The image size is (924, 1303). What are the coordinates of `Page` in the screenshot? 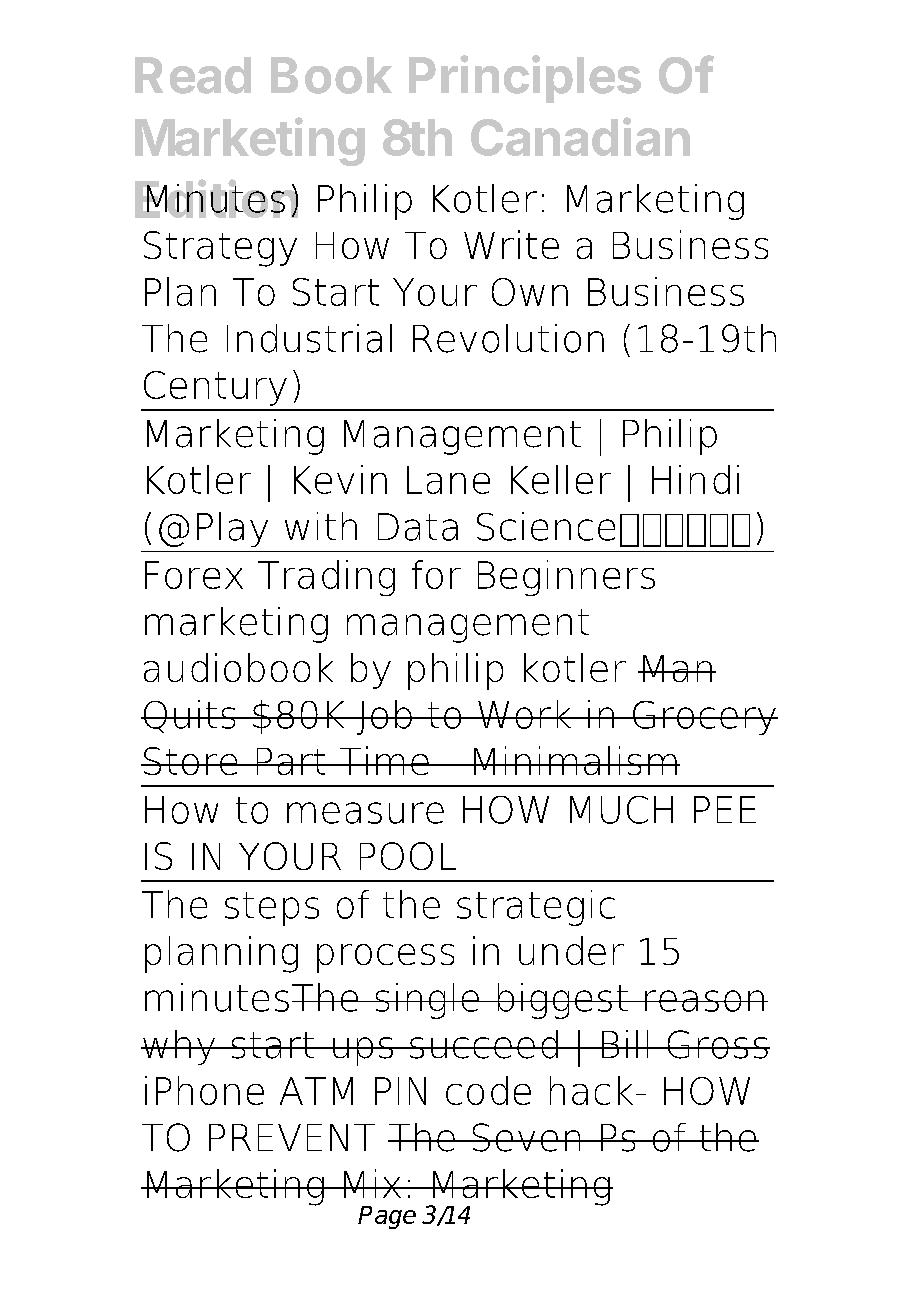 It's located at (387, 1217).
